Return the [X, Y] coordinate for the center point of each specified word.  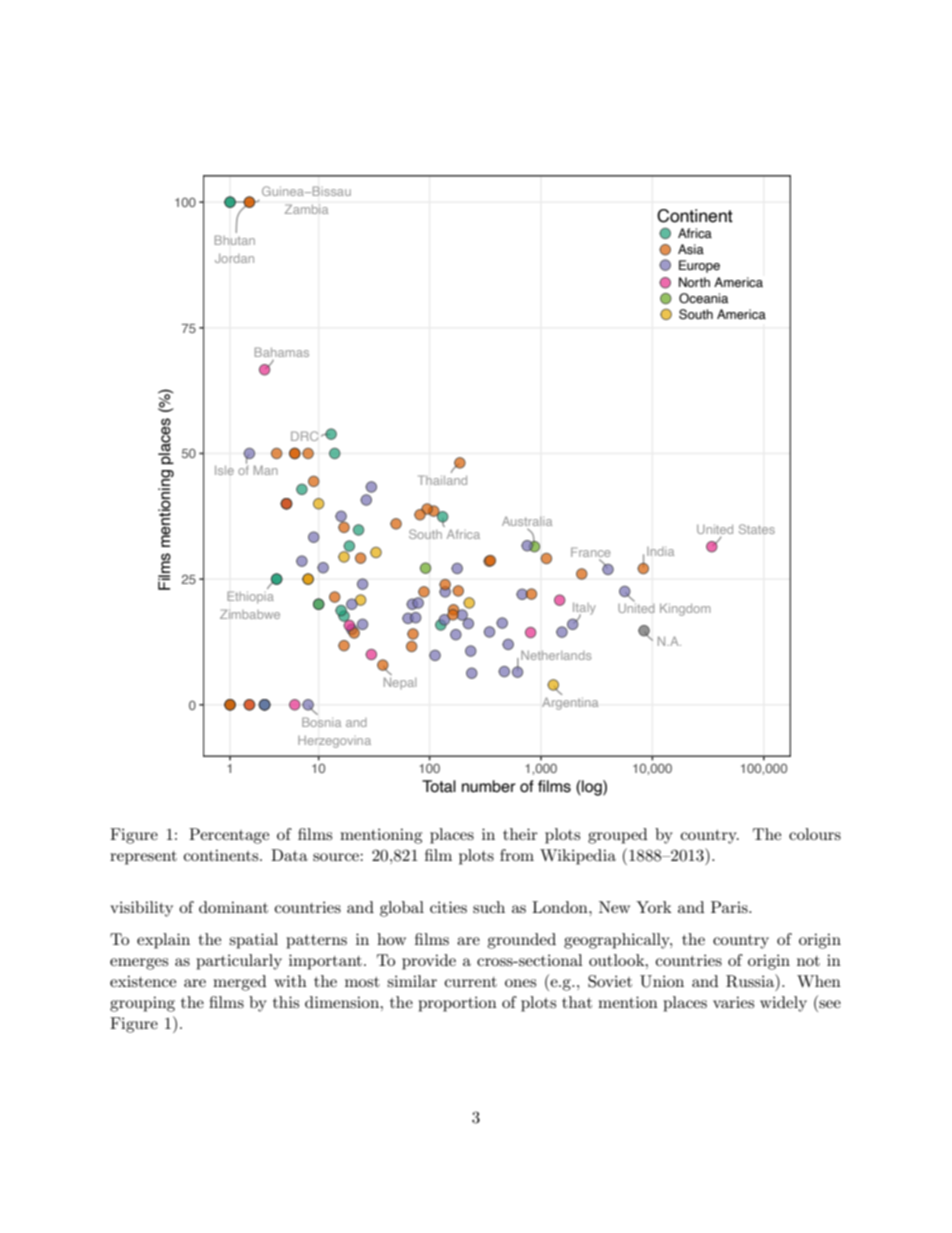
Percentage [229, 836]
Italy [584, 609]
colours [815, 834]
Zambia [306, 209]
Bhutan [235, 240]
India [660, 551]
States [757, 529]
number [489, 786]
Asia [691, 249]
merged [239, 983]
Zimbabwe [250, 614]
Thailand [442, 480]
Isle [224, 470]
